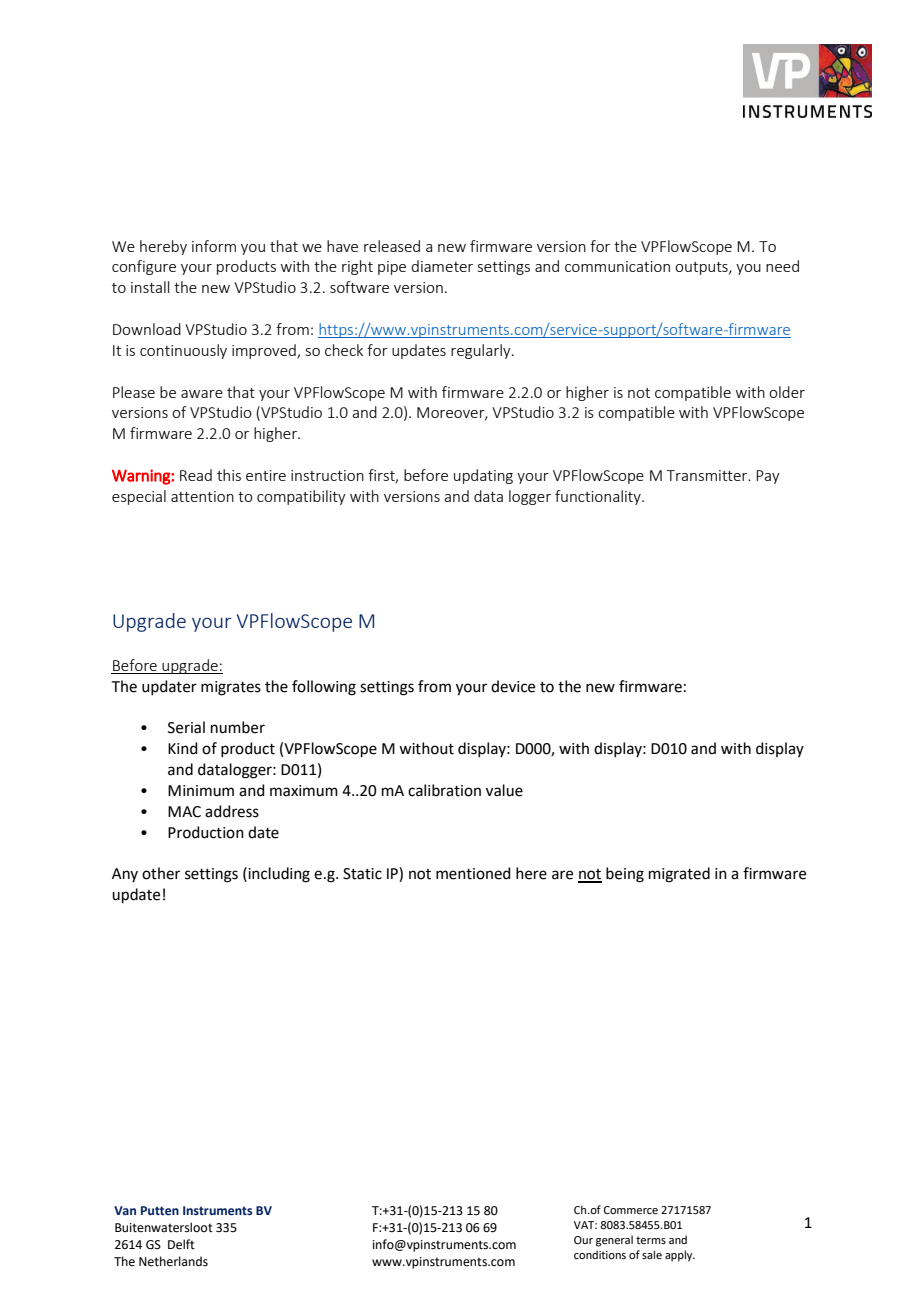 The width and height of the page is (924, 1308). I want to click on Kind, so click(183, 748).
